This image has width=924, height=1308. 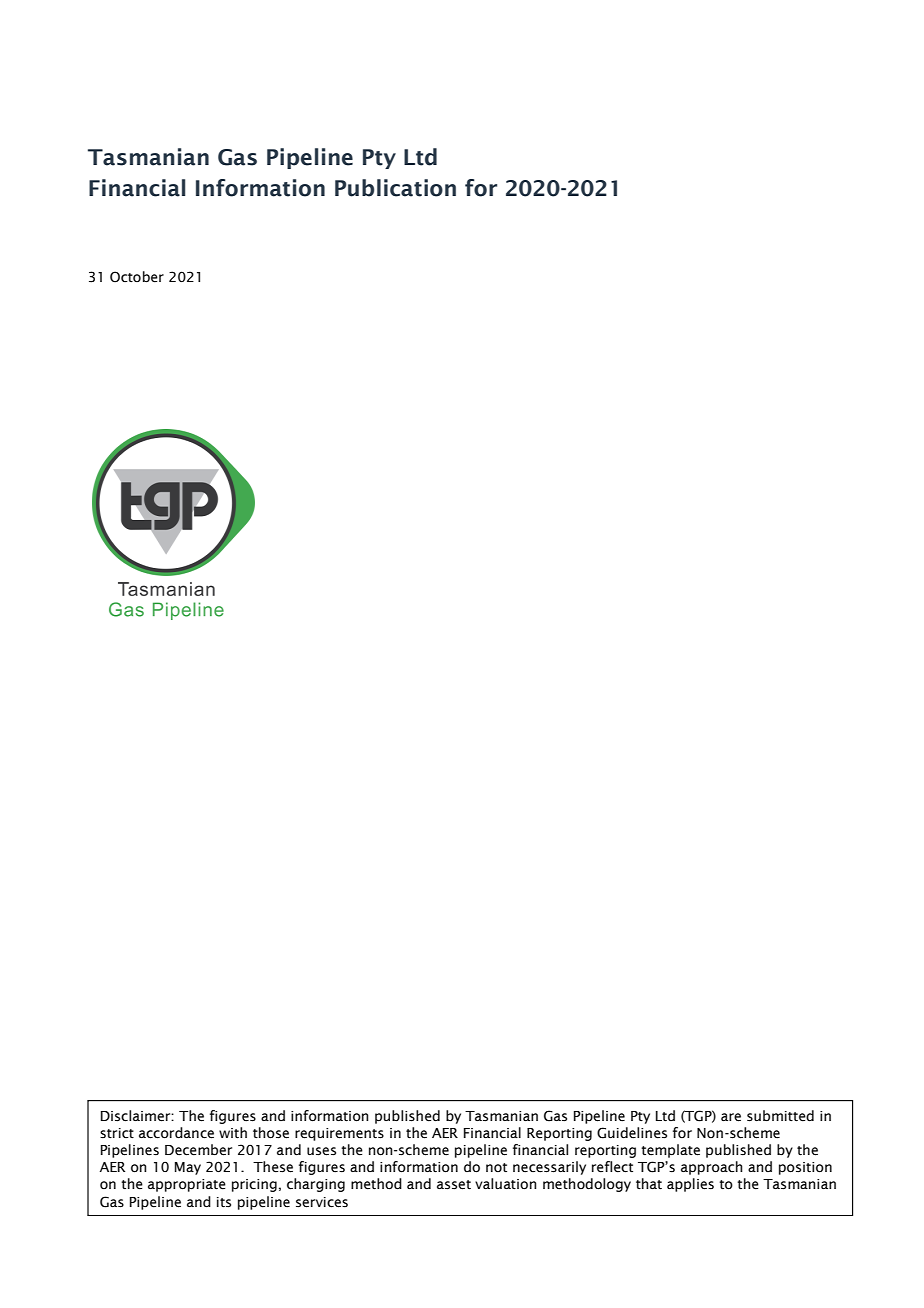 What do you see at coordinates (339, 1134) in the image?
I see `requirements` at bounding box center [339, 1134].
